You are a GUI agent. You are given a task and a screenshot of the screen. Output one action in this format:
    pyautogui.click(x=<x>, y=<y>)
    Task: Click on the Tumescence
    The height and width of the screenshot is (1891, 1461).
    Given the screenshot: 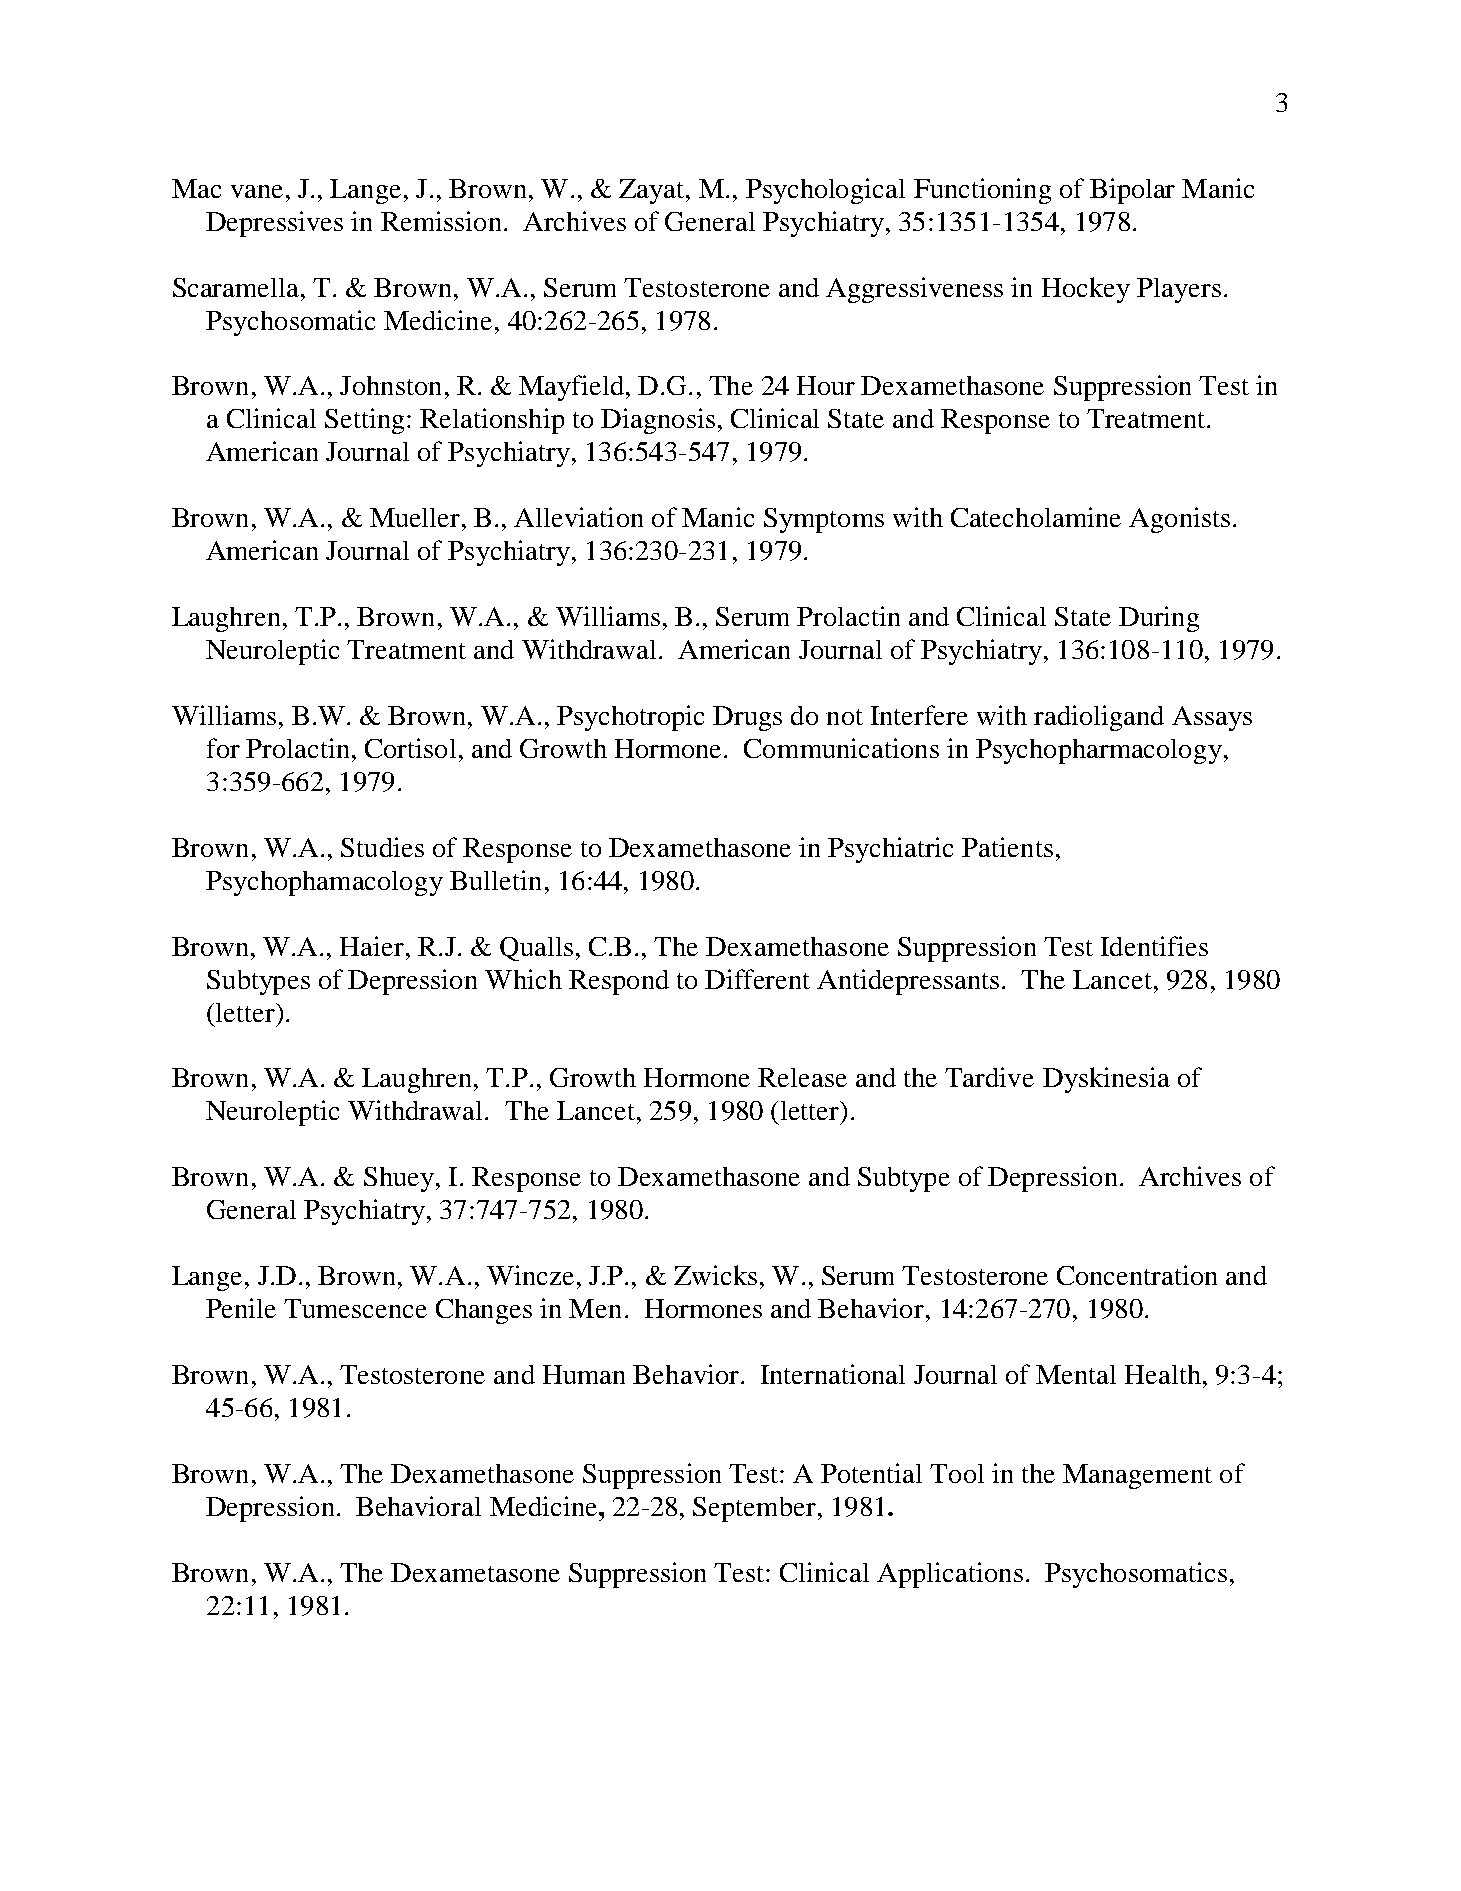 What is the action you would take?
    pyautogui.click(x=355, y=1308)
